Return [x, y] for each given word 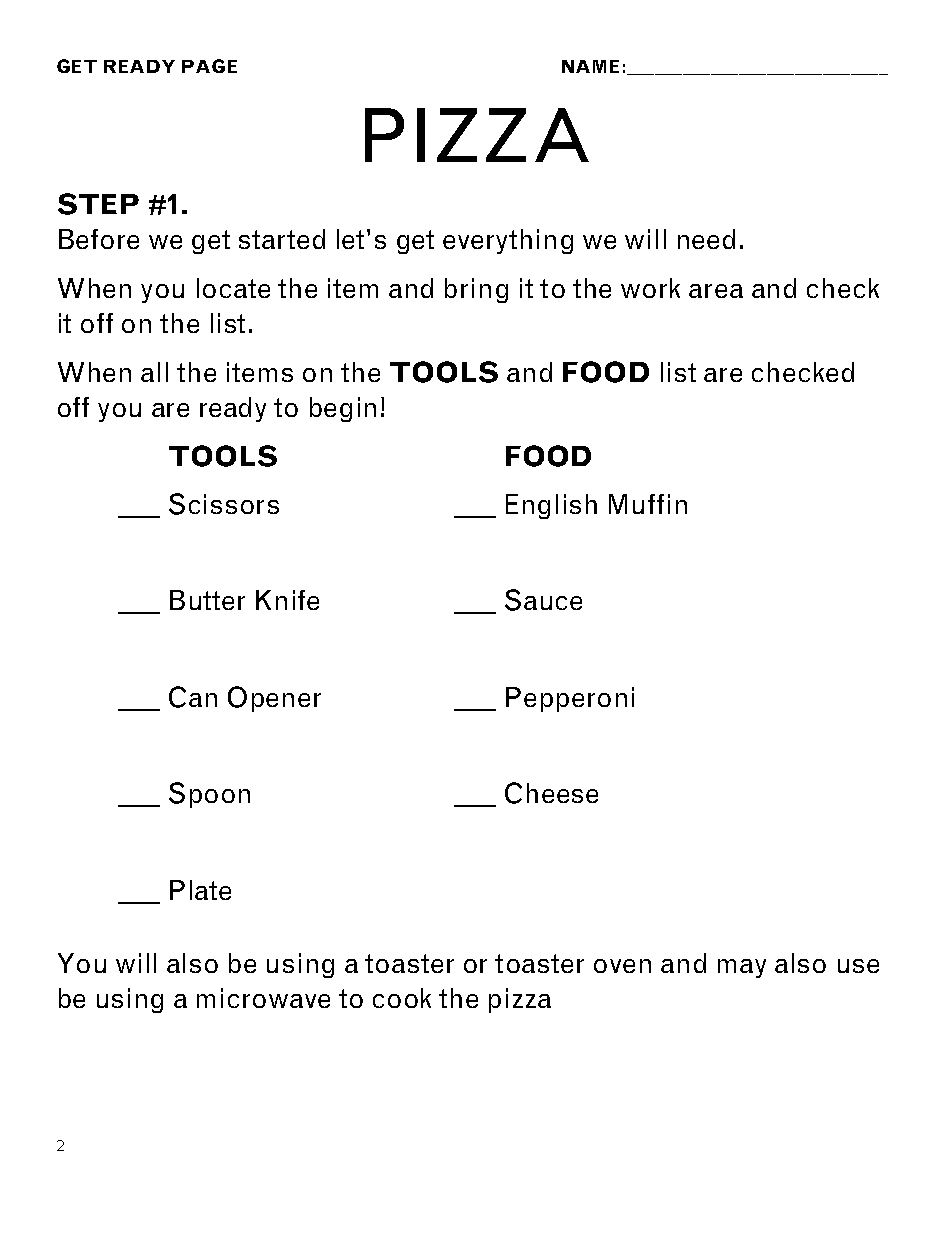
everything [508, 241]
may [742, 968]
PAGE [209, 66]
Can [193, 697]
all [154, 372]
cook [402, 998]
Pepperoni [570, 699]
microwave [263, 998]
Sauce [543, 600]
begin [343, 409]
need [706, 239]
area [716, 291]
